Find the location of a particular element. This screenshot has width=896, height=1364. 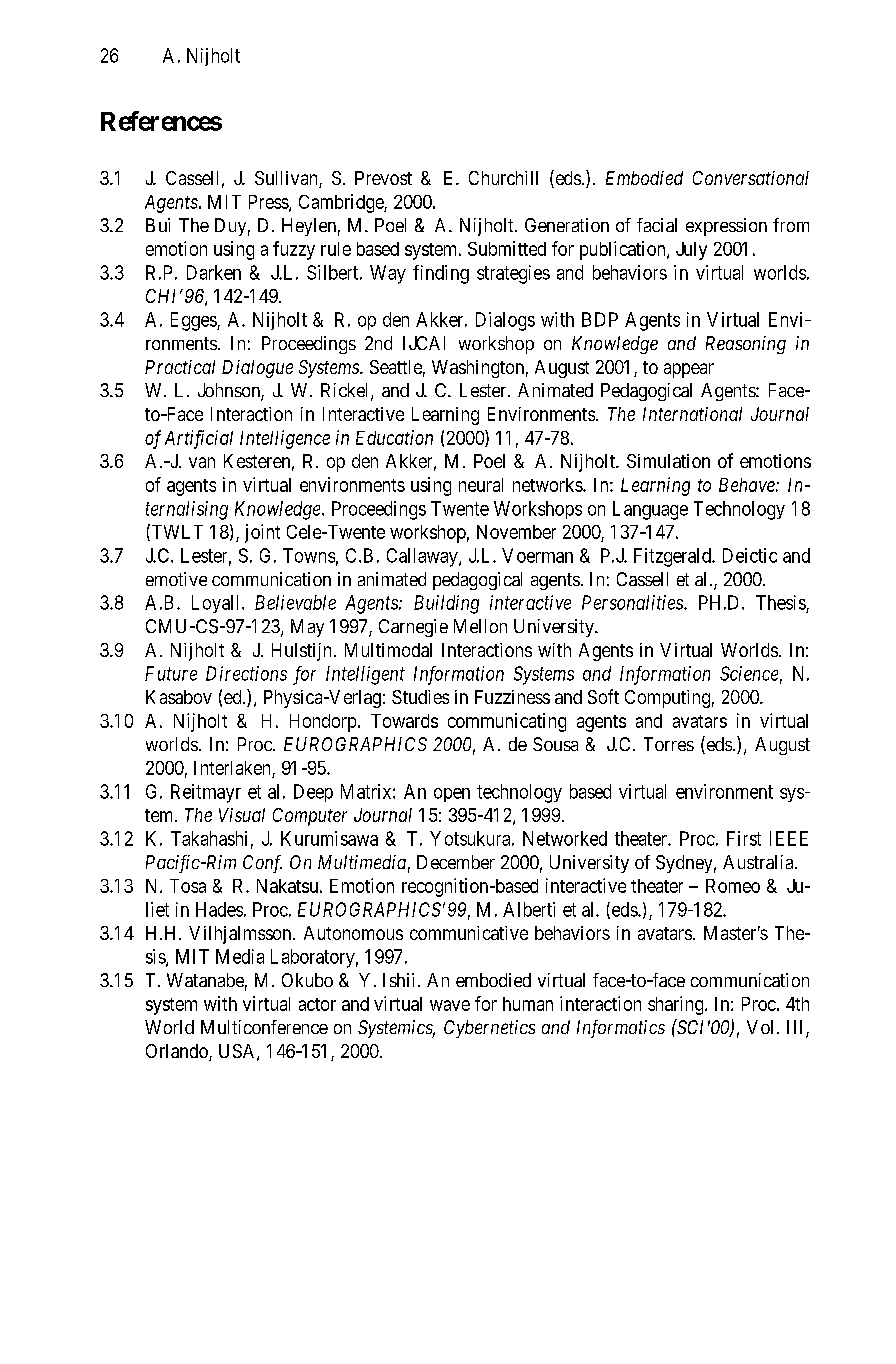

appear is located at coordinates (689, 370).
